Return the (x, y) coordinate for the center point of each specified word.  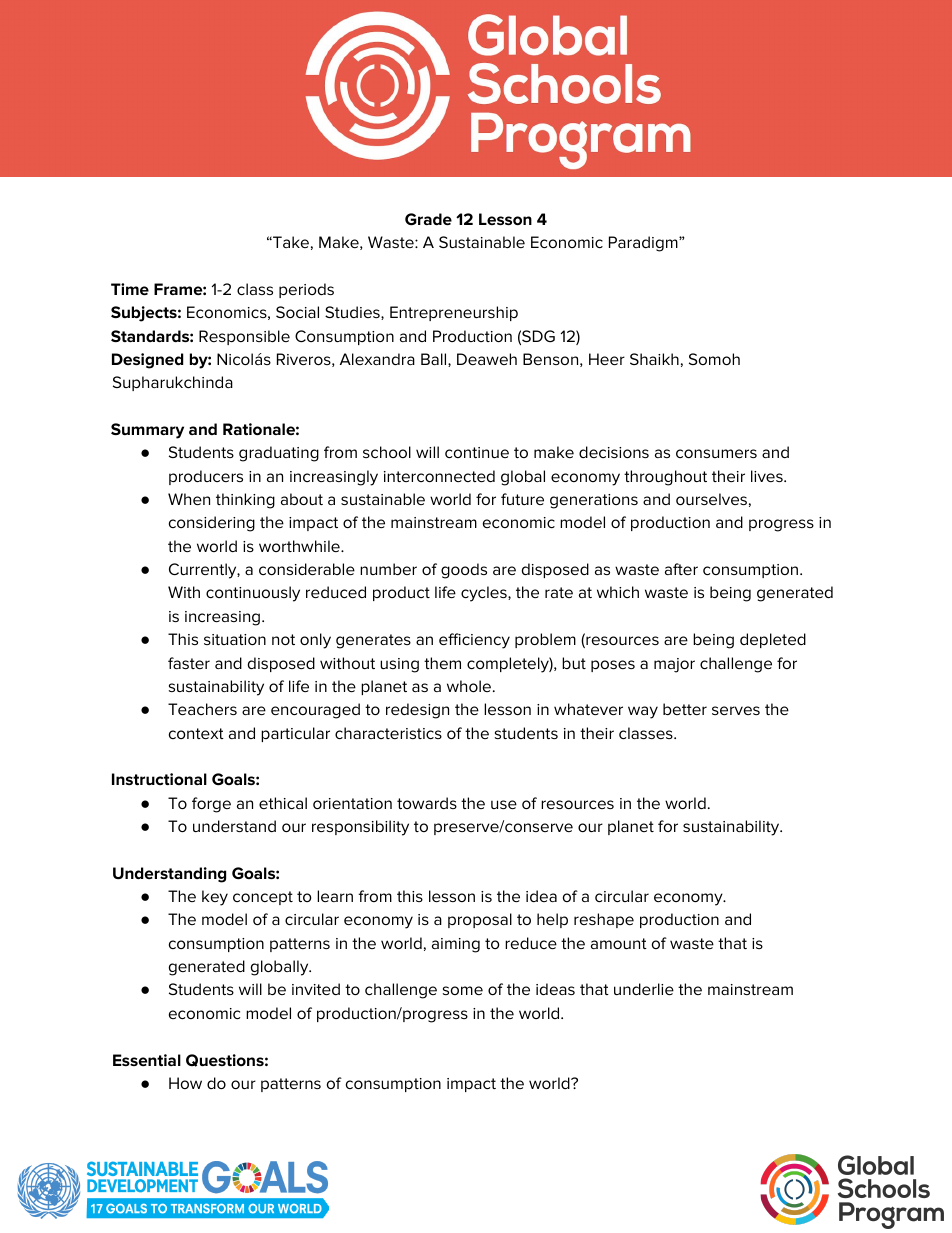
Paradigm (644, 244)
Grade (428, 219)
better (685, 709)
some (463, 990)
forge (211, 805)
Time (130, 289)
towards (427, 803)
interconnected (439, 476)
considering (212, 524)
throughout (665, 478)
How (185, 1083)
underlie (644, 989)
